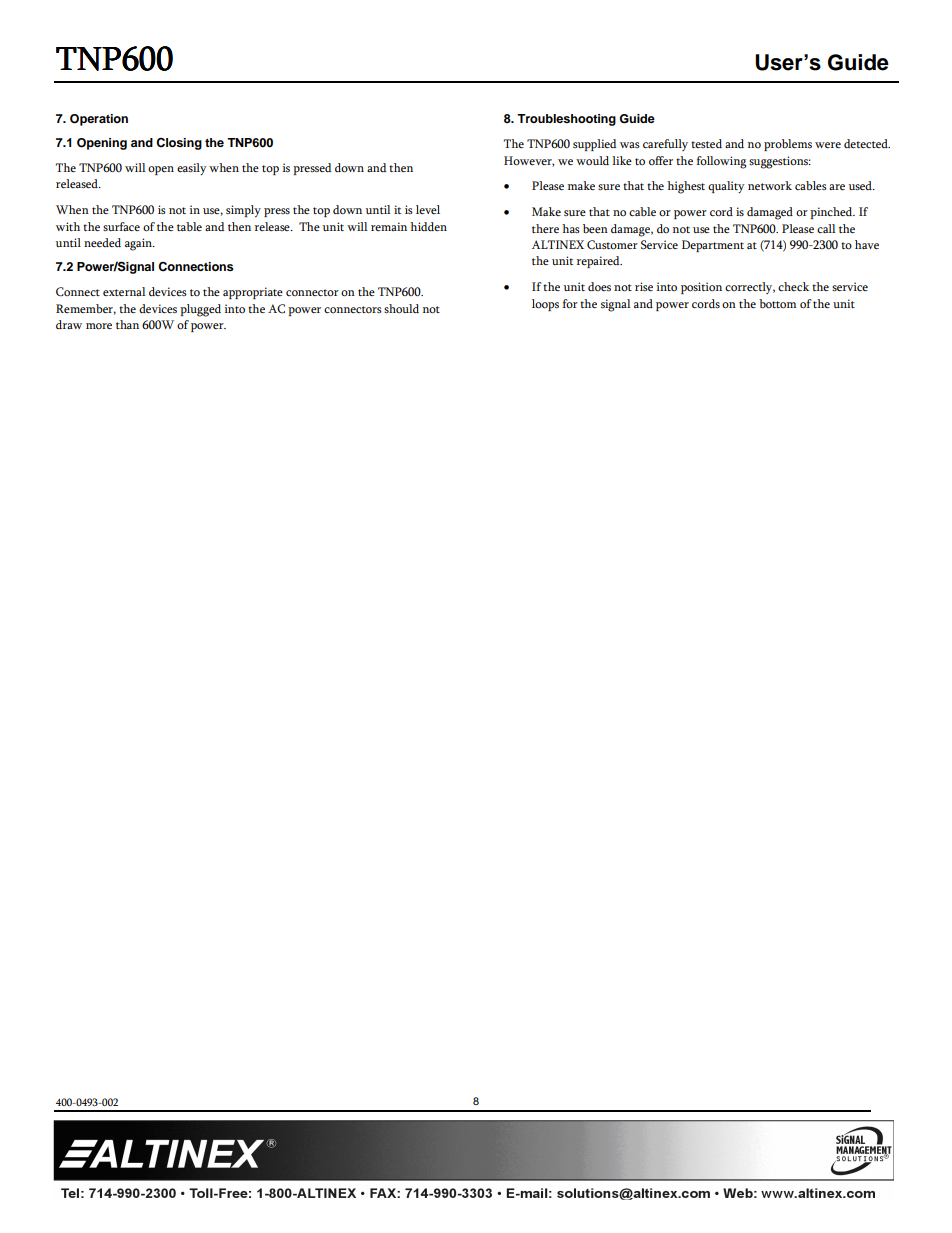 The image size is (952, 1233). What do you see at coordinates (189, 227) in the document?
I see `table` at bounding box center [189, 227].
